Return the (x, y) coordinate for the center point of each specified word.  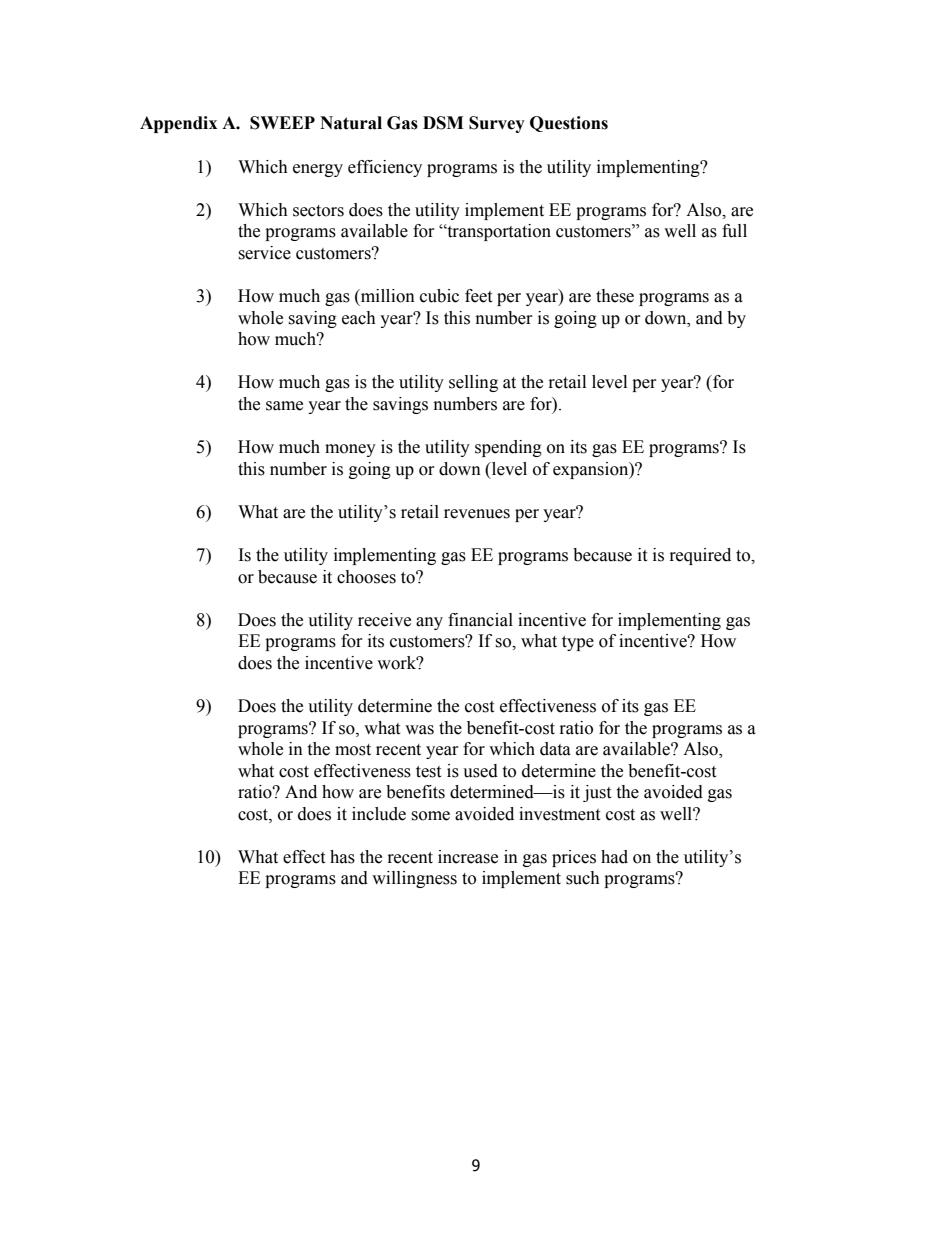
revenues (477, 514)
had (614, 857)
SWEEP (282, 123)
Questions (569, 124)
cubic (439, 296)
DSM (443, 123)
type (578, 643)
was (419, 730)
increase (468, 857)
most (353, 750)
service (264, 253)
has (342, 857)
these (615, 296)
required (700, 556)
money (350, 450)
